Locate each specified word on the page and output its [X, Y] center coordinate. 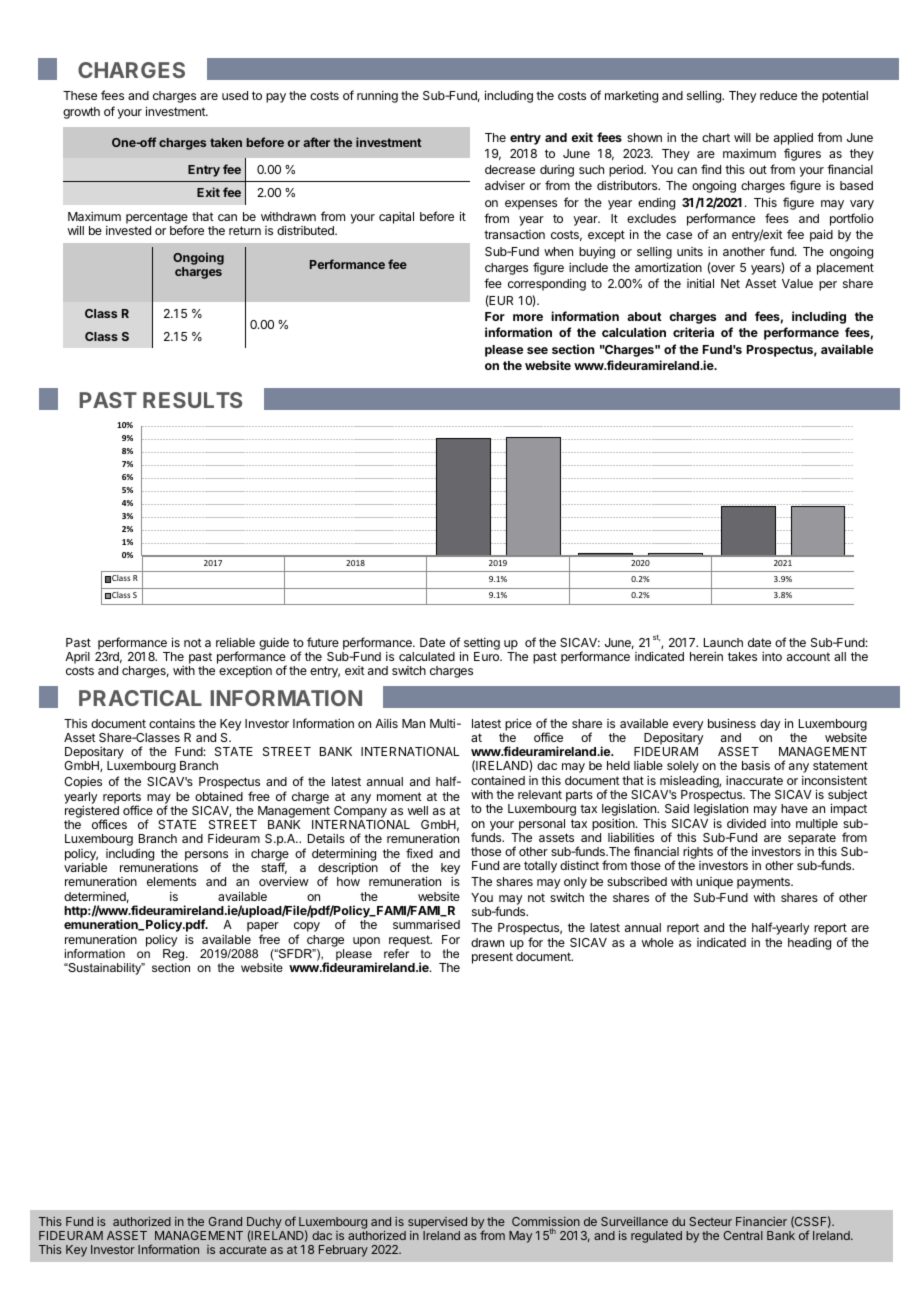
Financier [761, 1221]
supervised [437, 1223]
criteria [693, 332]
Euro [487, 656]
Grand [225, 1221]
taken [226, 142]
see [537, 350]
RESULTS [192, 400]
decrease [510, 169]
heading [809, 944]
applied [793, 139]
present [492, 958]
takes [742, 656]
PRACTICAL [140, 698]
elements [171, 881]
